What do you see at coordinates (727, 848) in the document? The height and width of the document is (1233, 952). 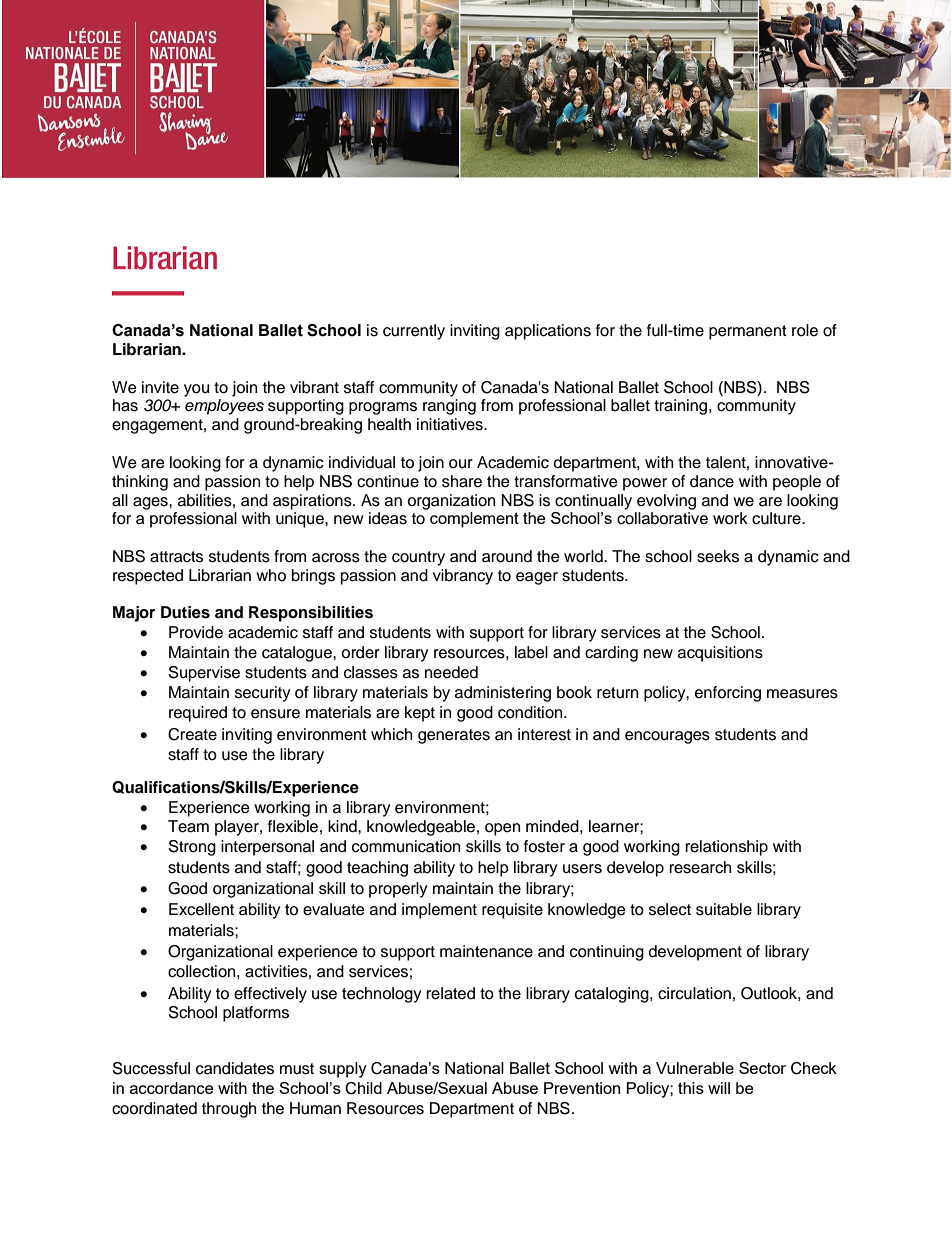 I see `relationship` at bounding box center [727, 848].
